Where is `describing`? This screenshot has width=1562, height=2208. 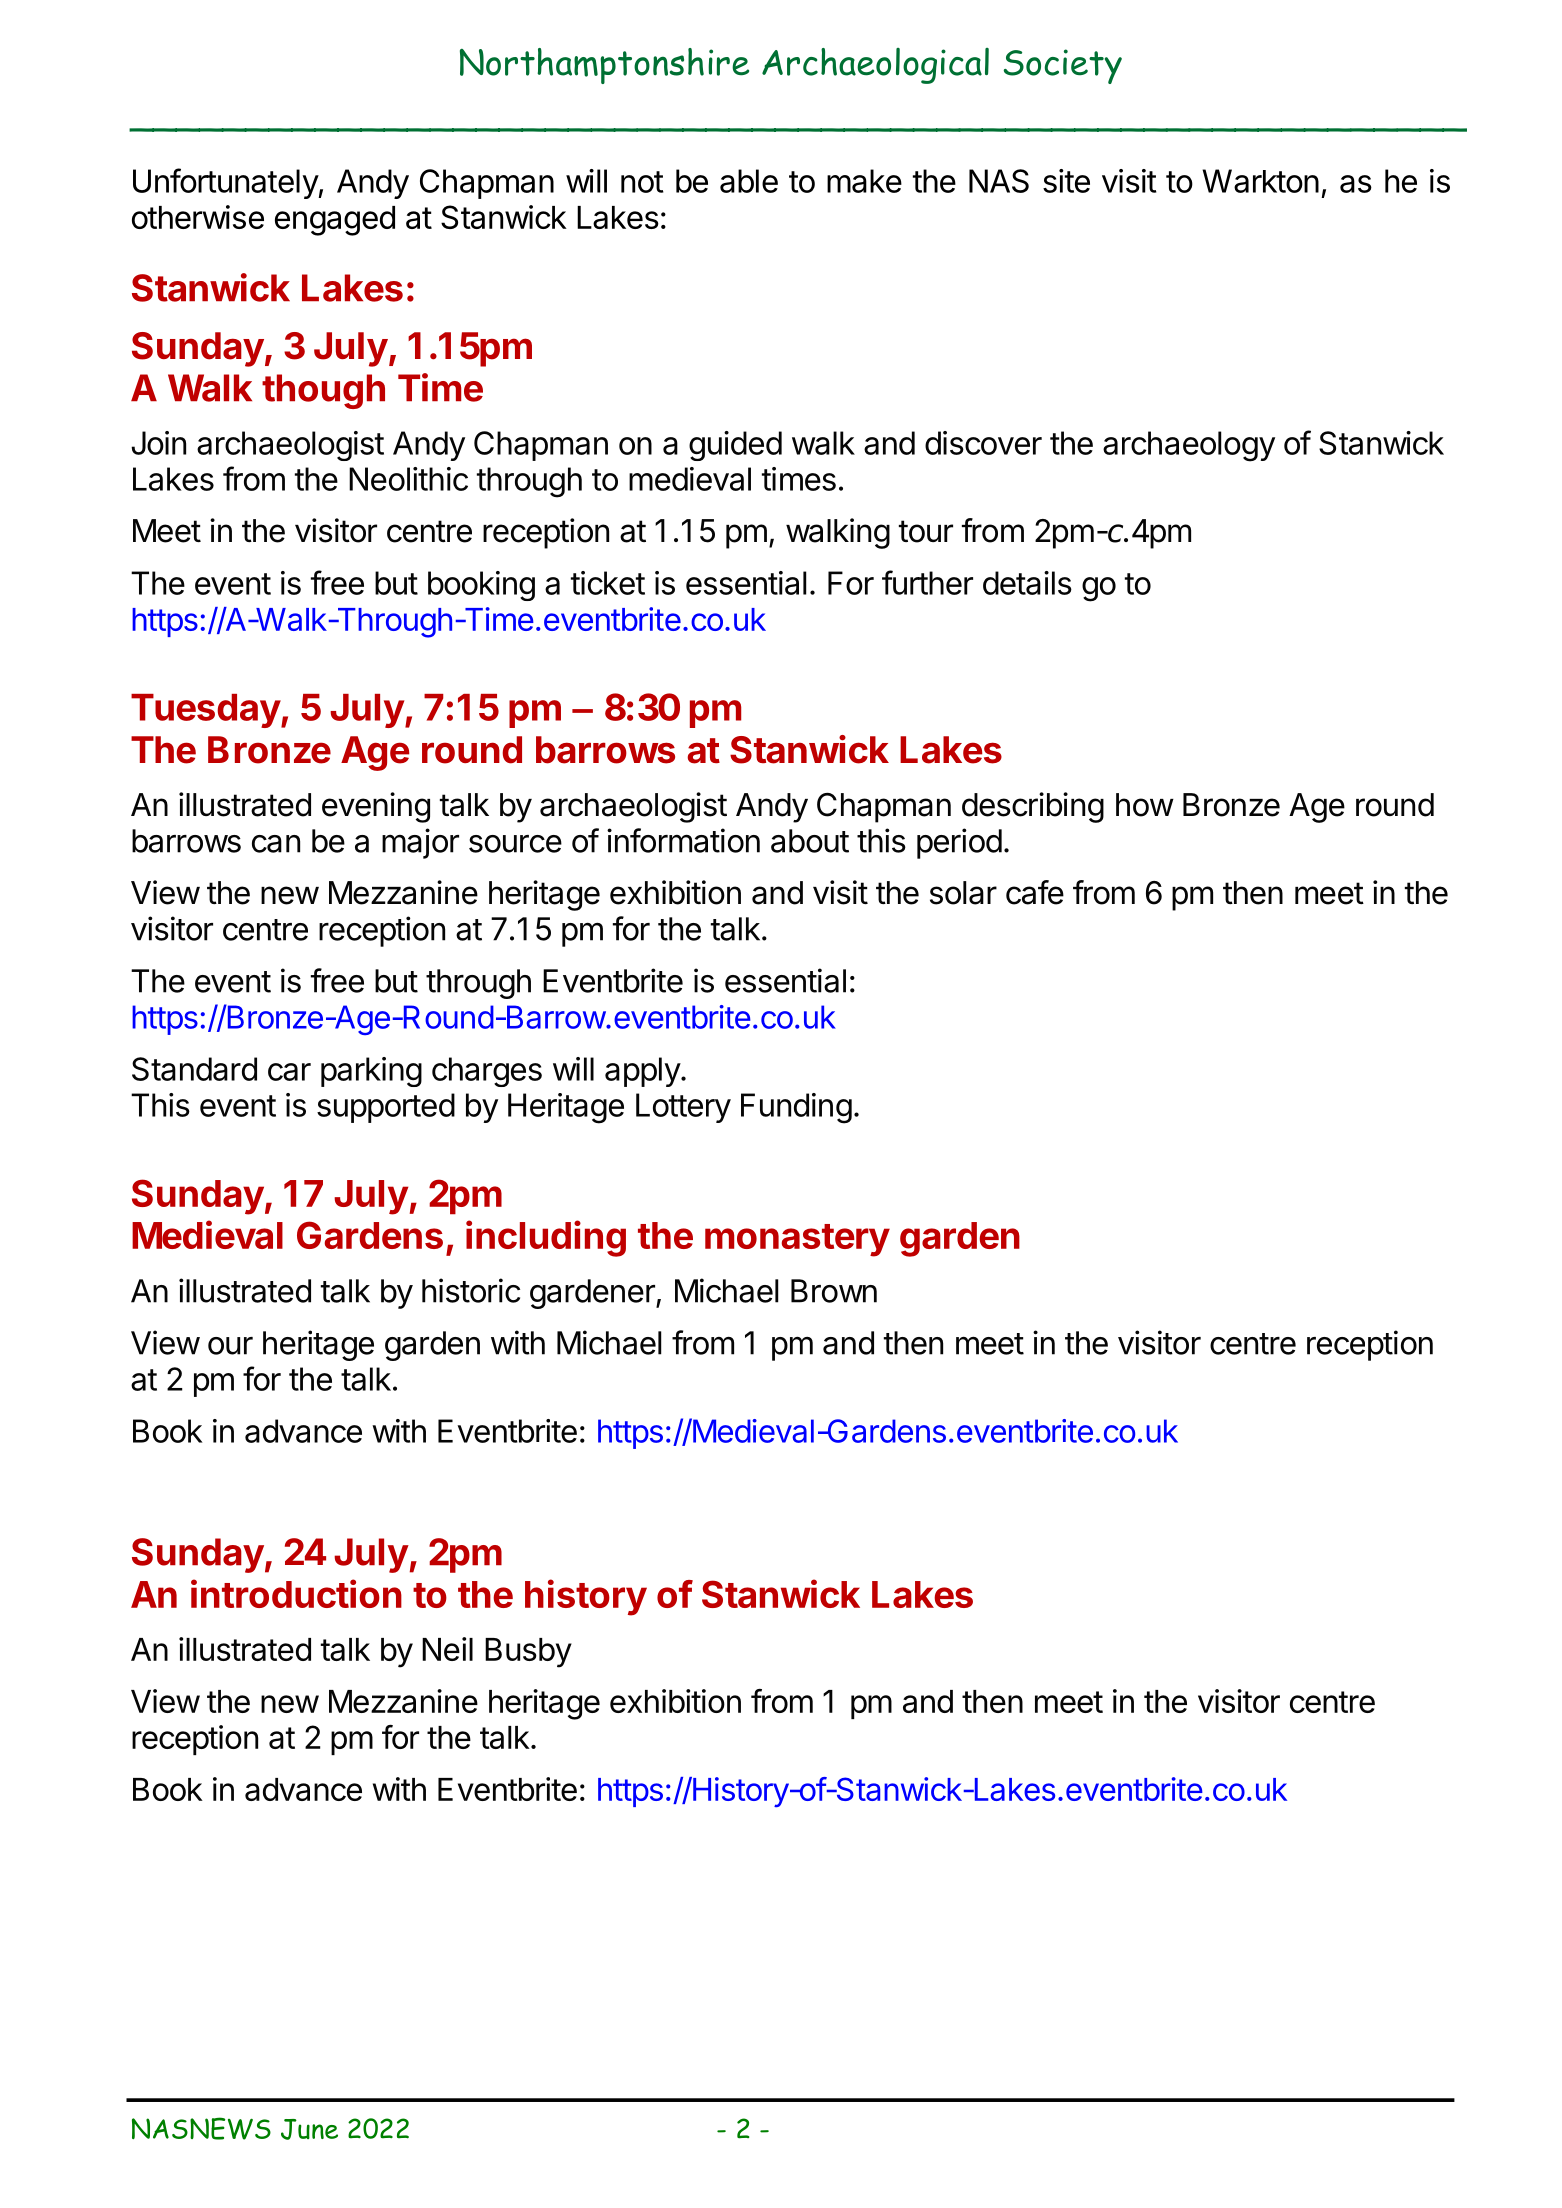
describing is located at coordinates (1033, 807).
